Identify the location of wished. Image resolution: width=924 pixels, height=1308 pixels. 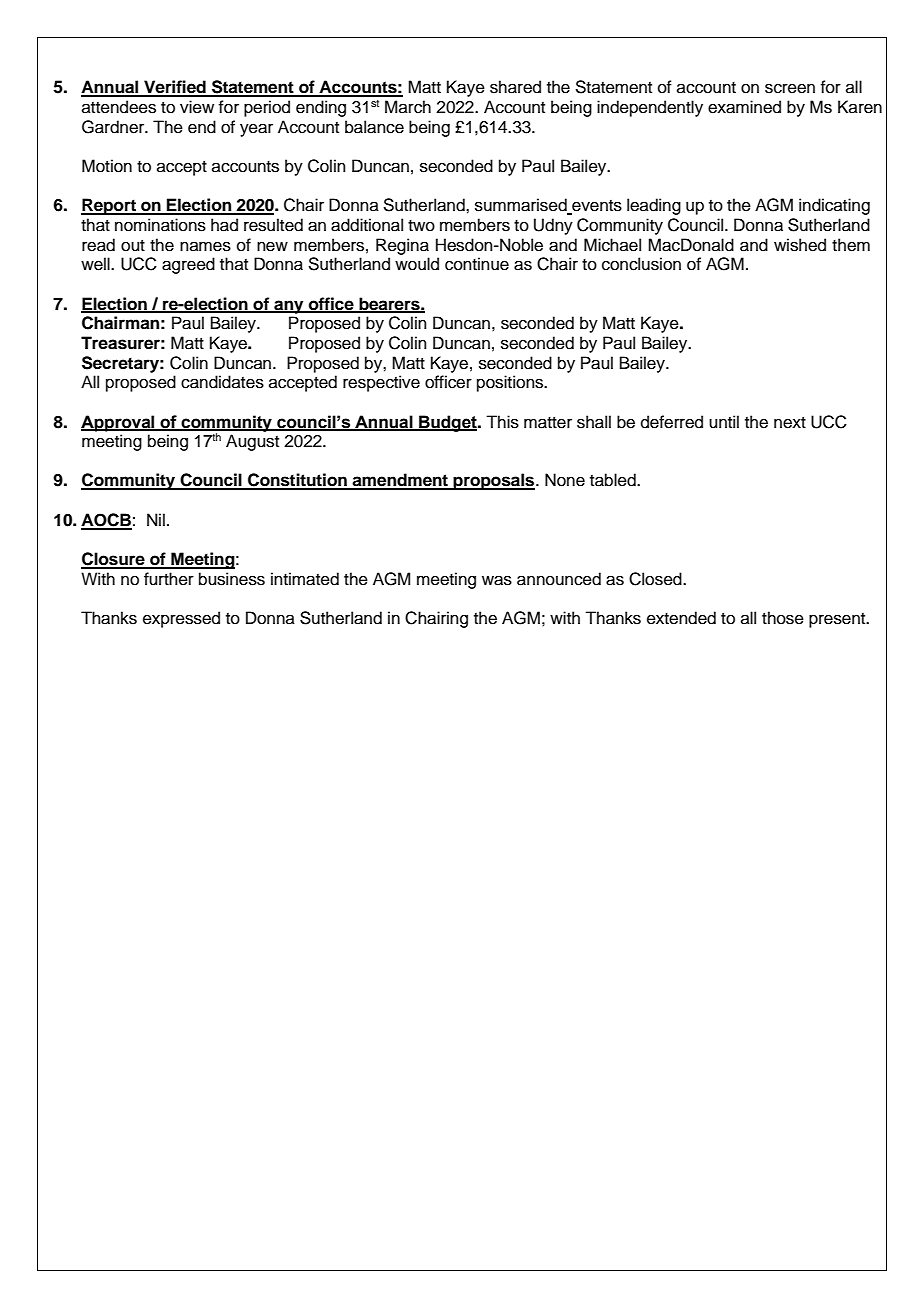
(800, 245).
